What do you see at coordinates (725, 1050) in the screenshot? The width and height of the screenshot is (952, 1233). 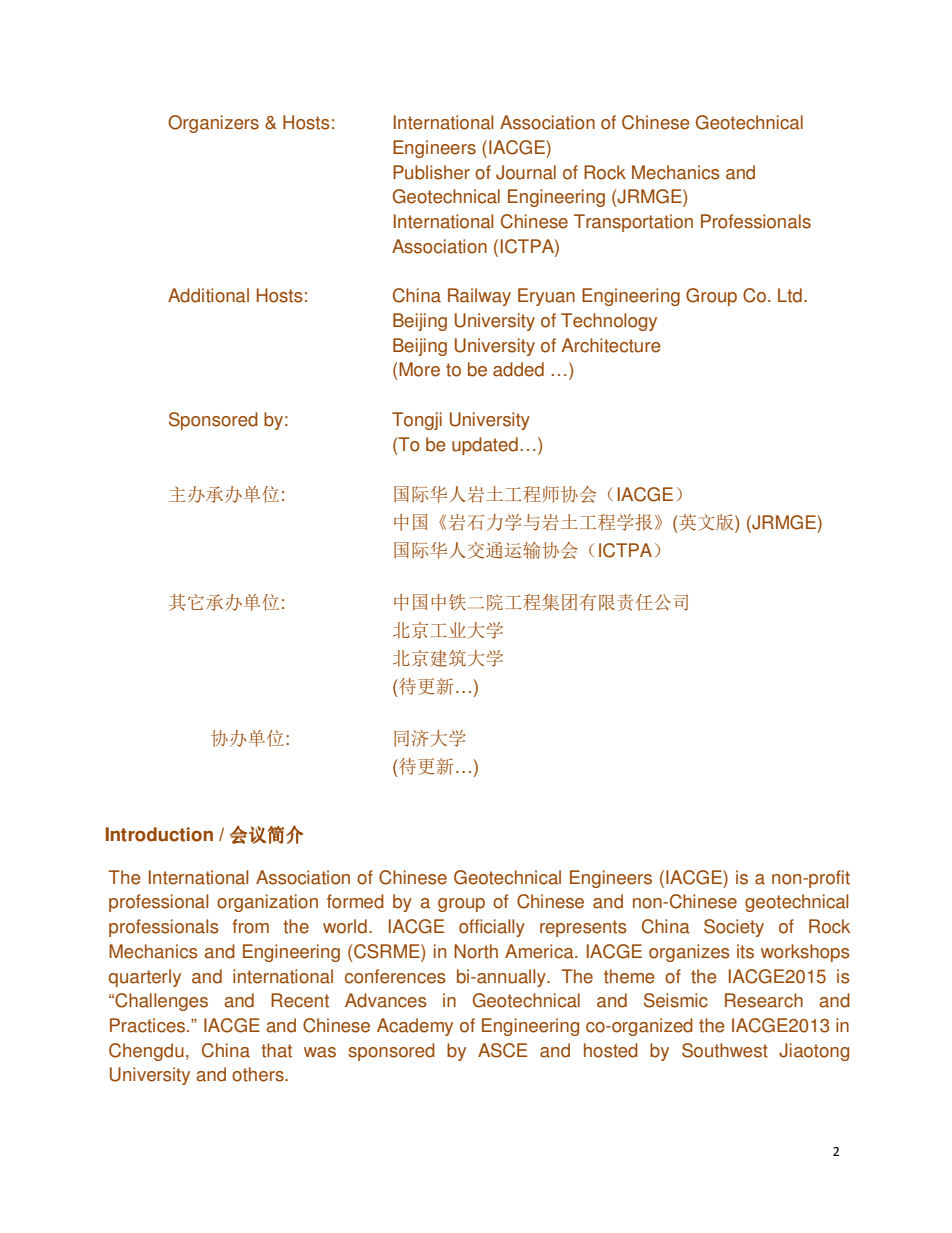 I see `Southwest` at bounding box center [725, 1050].
